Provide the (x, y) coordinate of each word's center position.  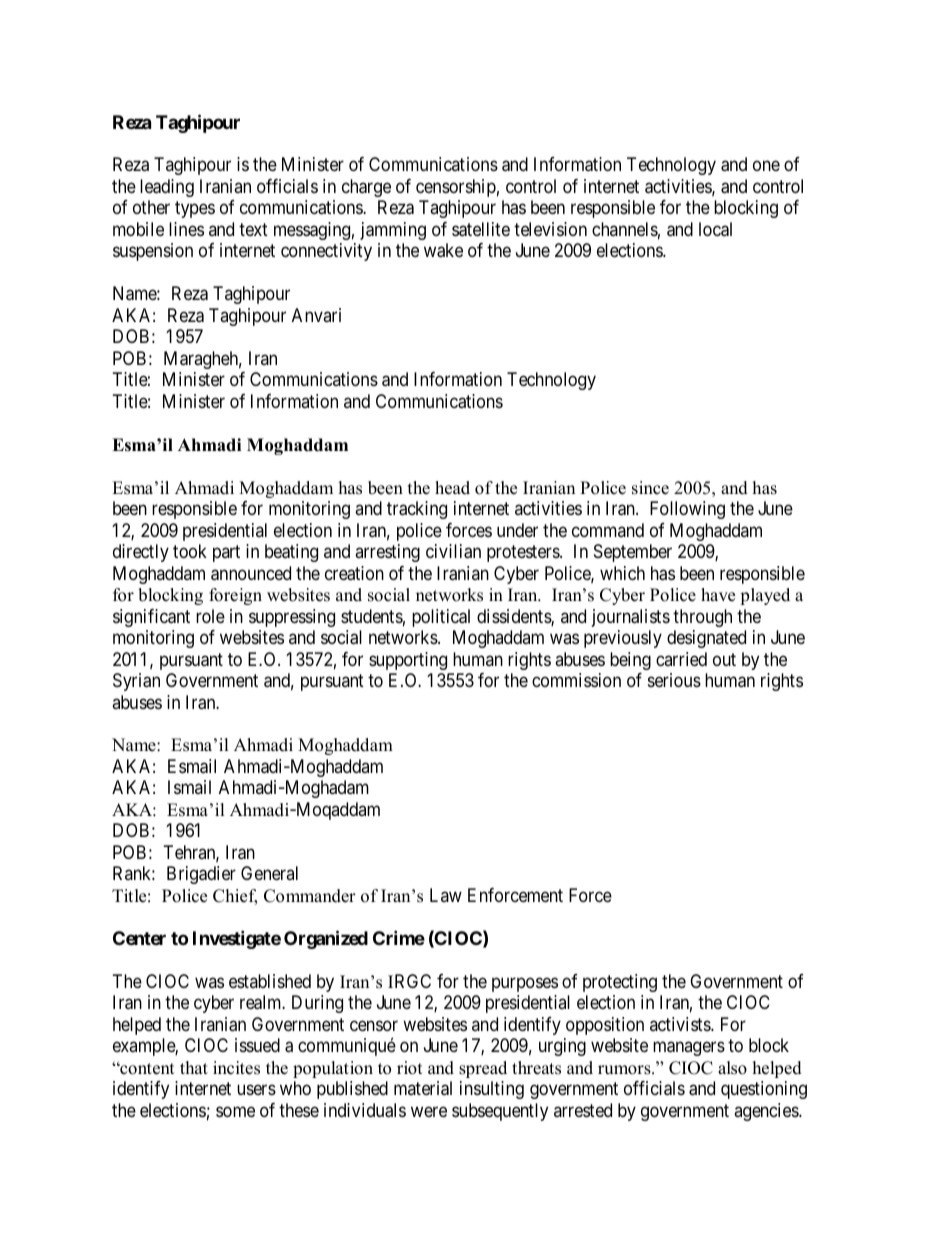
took (190, 551)
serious (674, 680)
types (195, 210)
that (194, 1067)
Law (446, 895)
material (423, 1088)
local (715, 229)
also (732, 1068)
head (452, 488)
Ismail (189, 787)
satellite (481, 229)
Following (687, 510)
